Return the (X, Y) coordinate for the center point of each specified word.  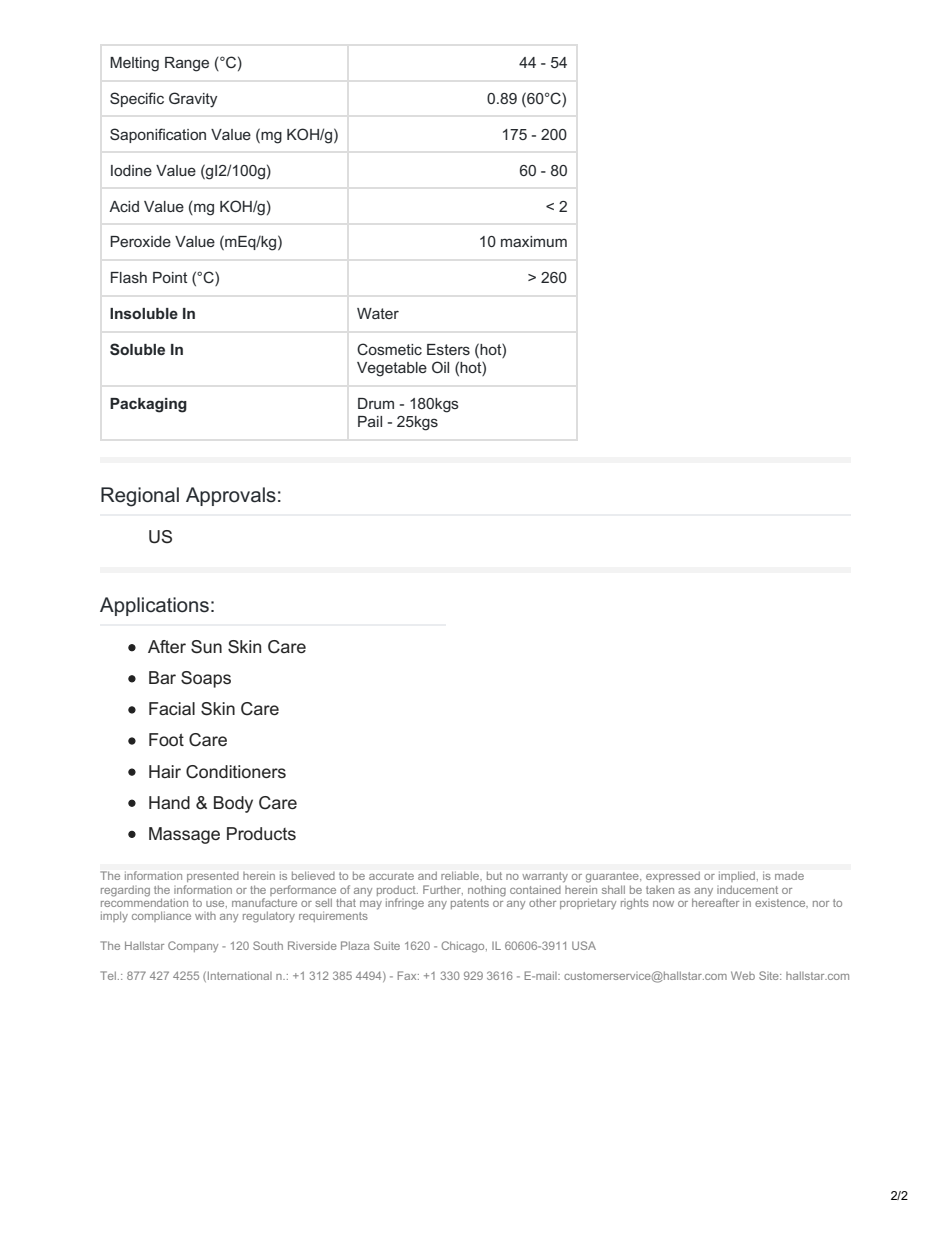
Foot (166, 739)
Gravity (193, 100)
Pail (370, 421)
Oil (440, 367)
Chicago (464, 947)
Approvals (231, 496)
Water (378, 313)
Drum (376, 403)
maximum (534, 241)
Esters (448, 349)
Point (170, 277)
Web (743, 975)
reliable (461, 876)
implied (738, 877)
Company (193, 947)
